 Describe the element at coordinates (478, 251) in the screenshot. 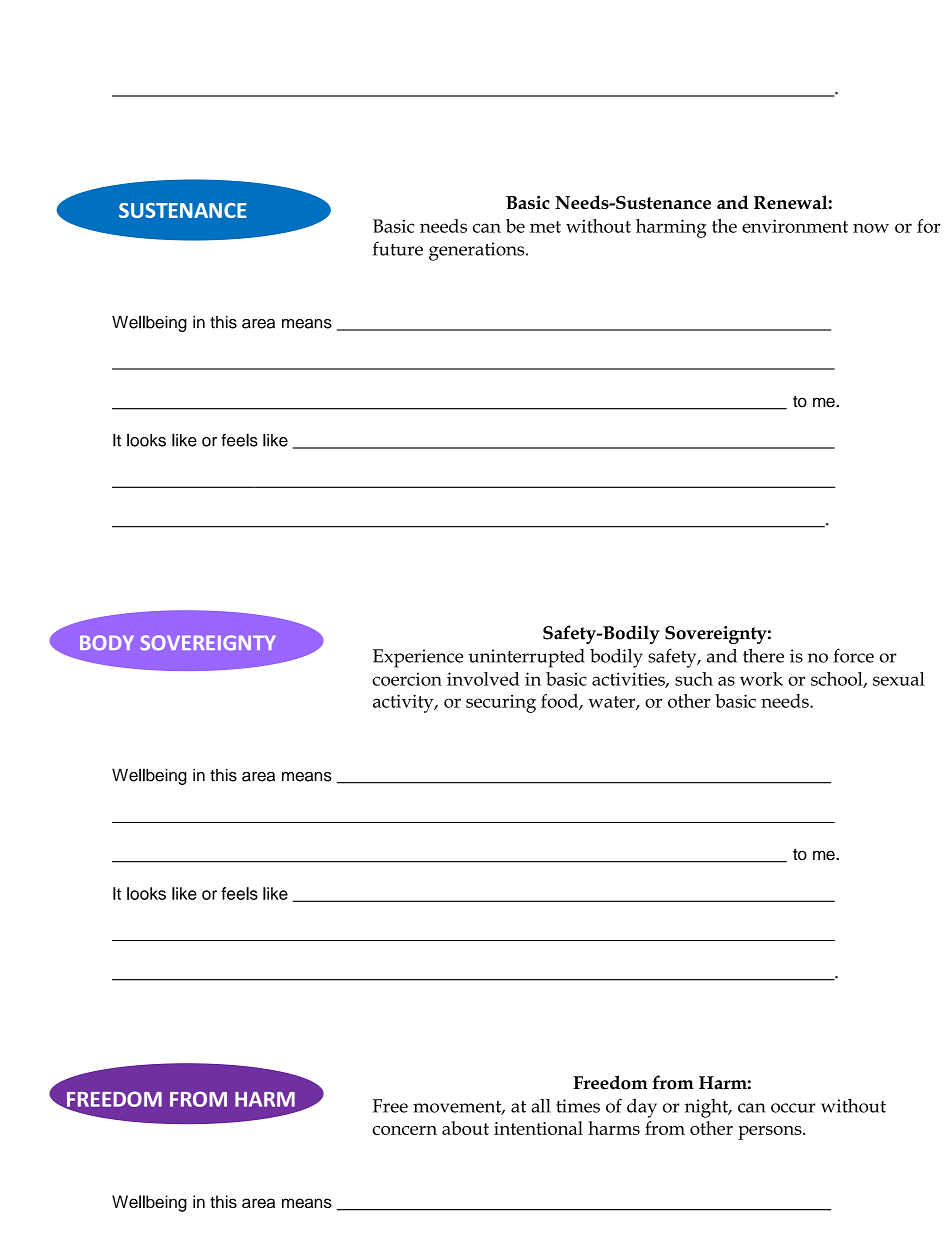

I see `generations` at that location.
